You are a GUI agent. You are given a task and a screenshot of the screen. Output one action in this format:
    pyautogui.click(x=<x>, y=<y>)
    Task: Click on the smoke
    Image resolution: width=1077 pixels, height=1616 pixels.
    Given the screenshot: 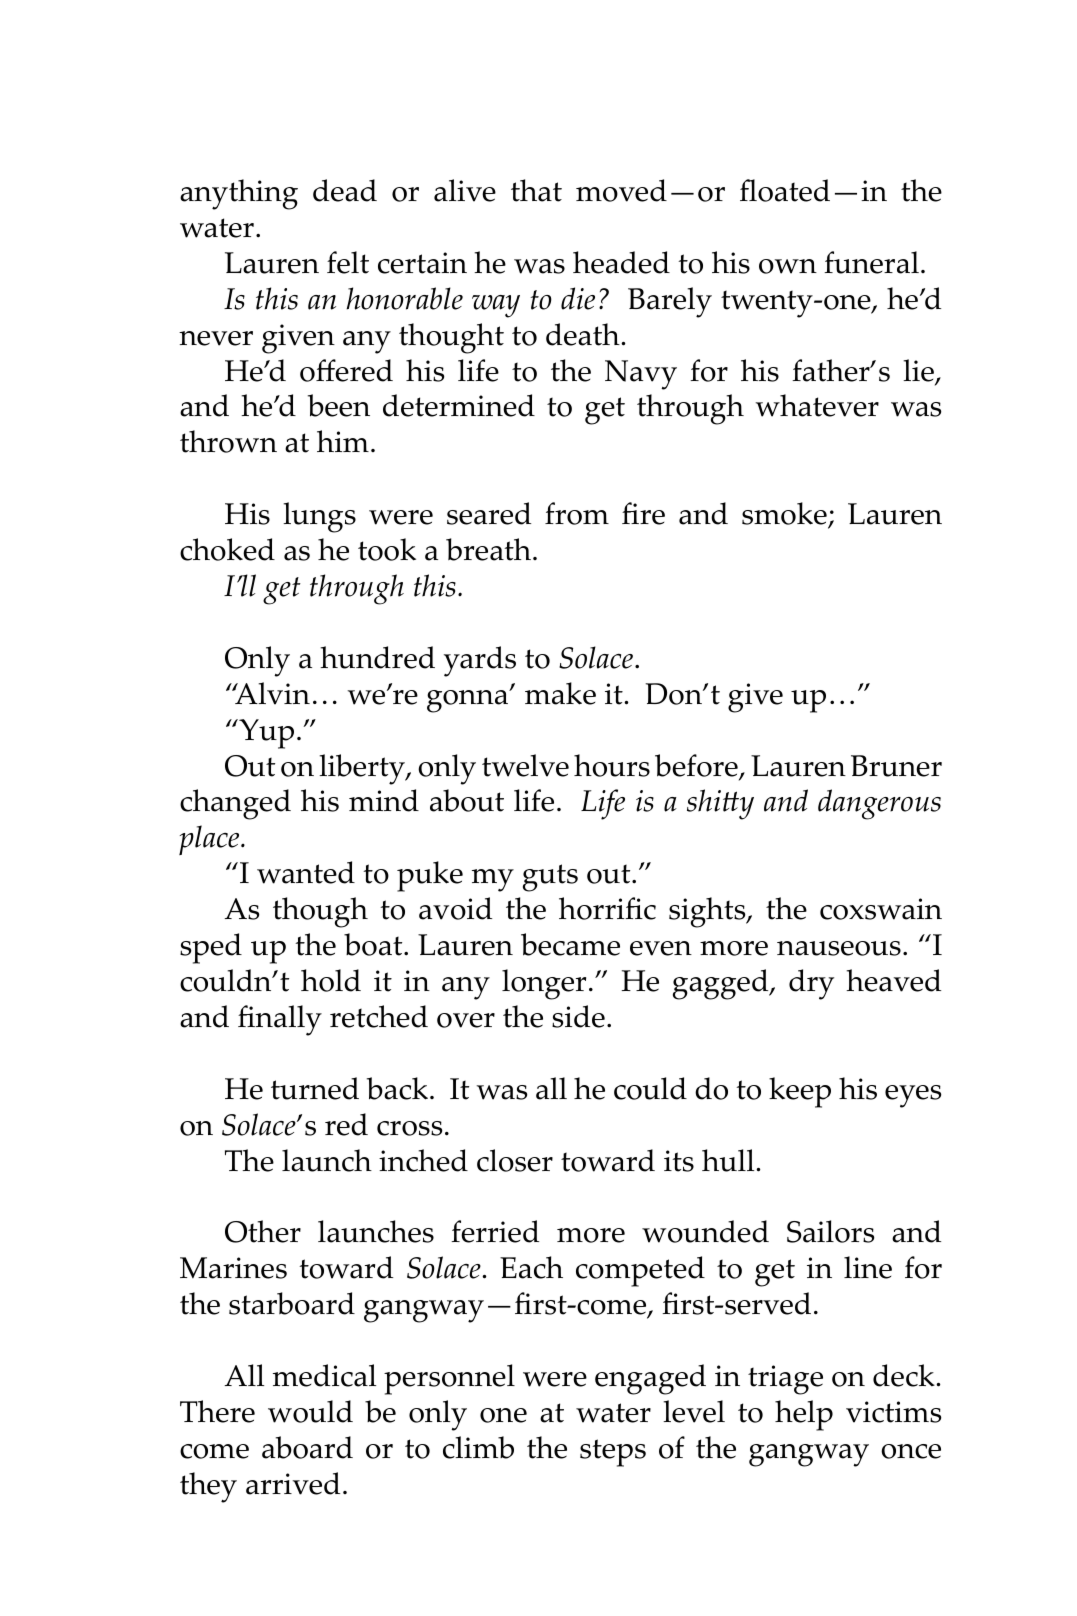 What is the action you would take?
    pyautogui.click(x=785, y=515)
